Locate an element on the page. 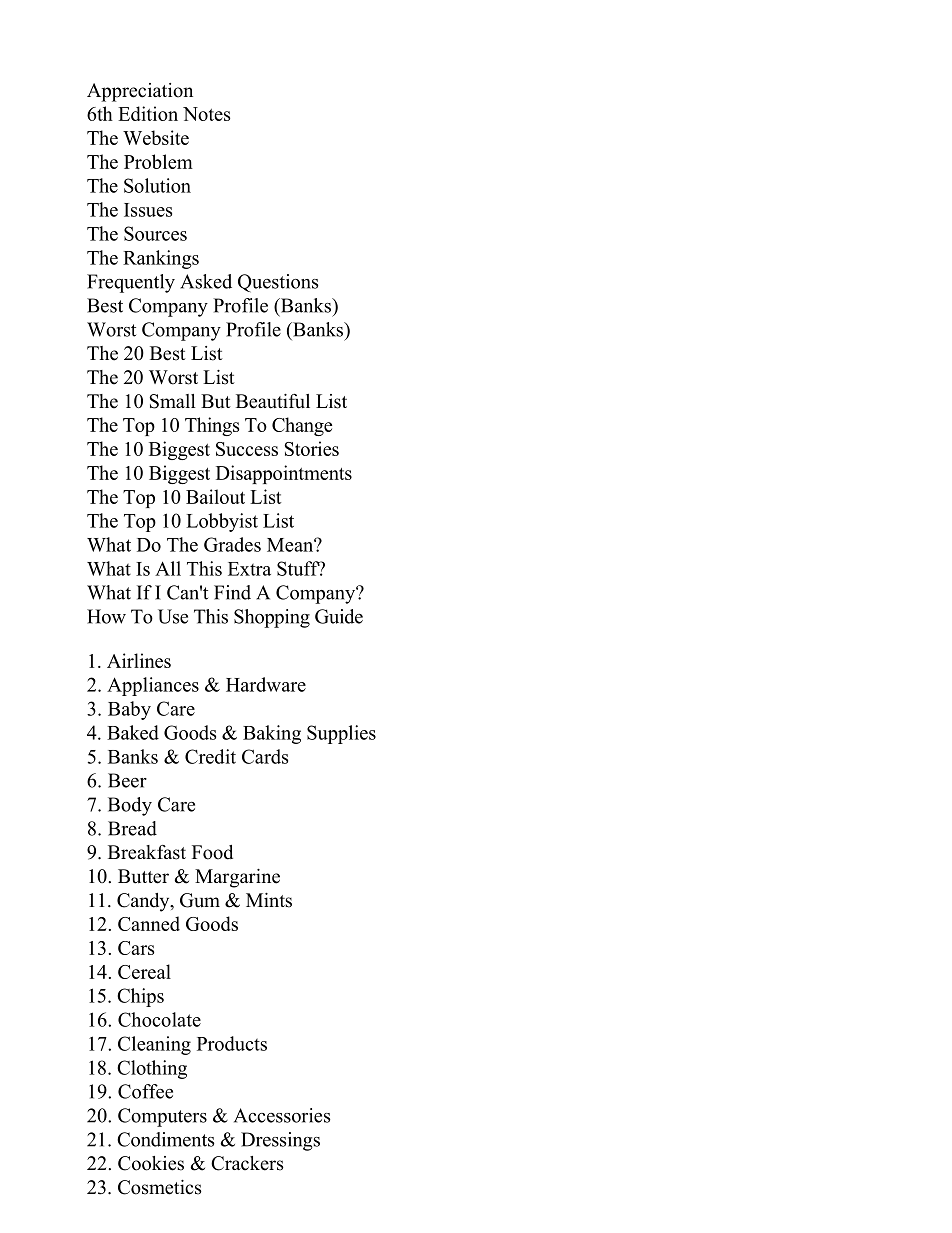 The height and width of the page is (1233, 952). Find is located at coordinates (232, 592).
